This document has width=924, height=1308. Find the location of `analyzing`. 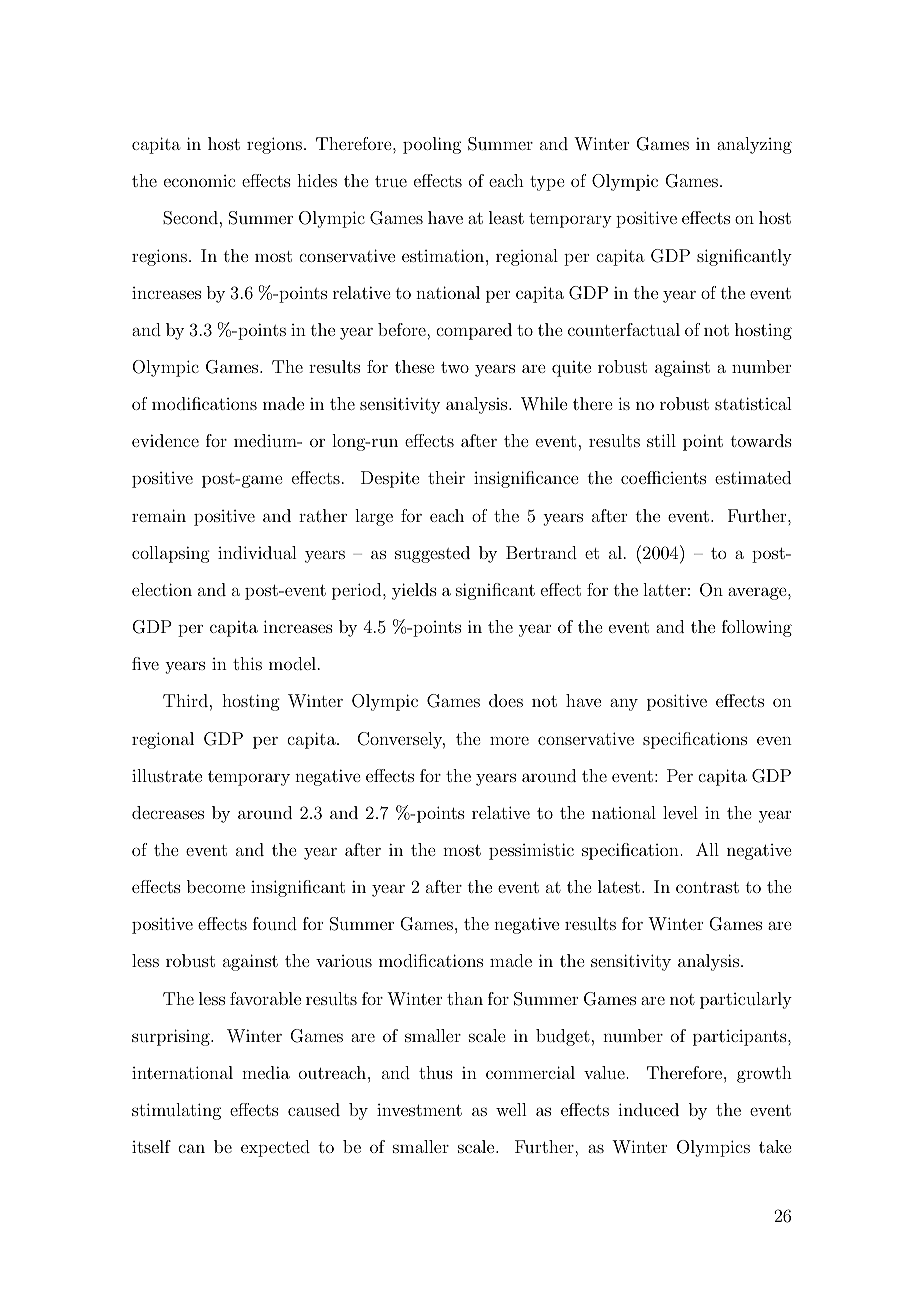

analyzing is located at coordinates (754, 145).
